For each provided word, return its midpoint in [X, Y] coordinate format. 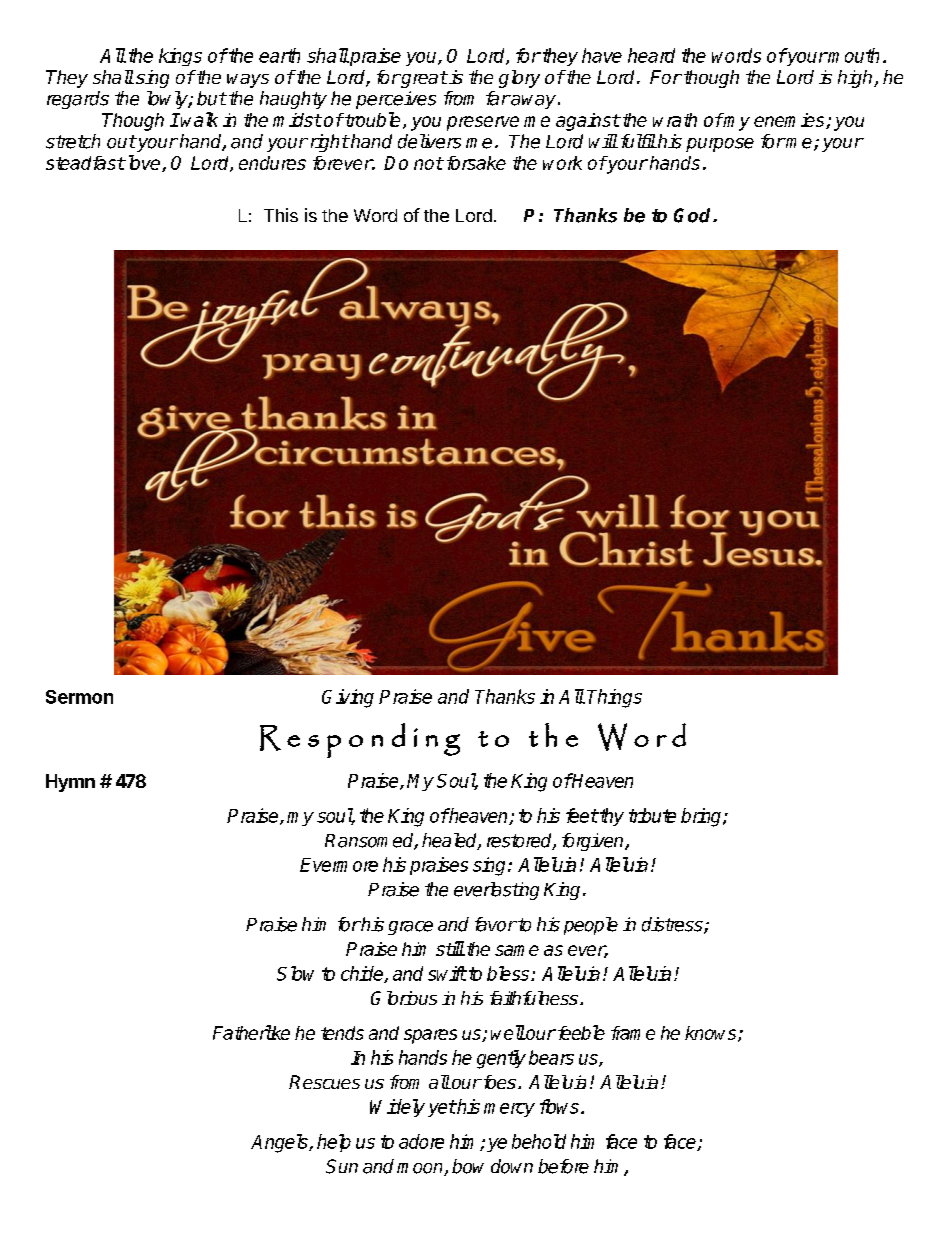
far [498, 98]
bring [702, 817]
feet [582, 815]
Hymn [70, 783]
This [281, 215]
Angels [280, 1143]
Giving [348, 698]
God [694, 215]
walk [199, 119]
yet [442, 1108]
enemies [790, 121]
